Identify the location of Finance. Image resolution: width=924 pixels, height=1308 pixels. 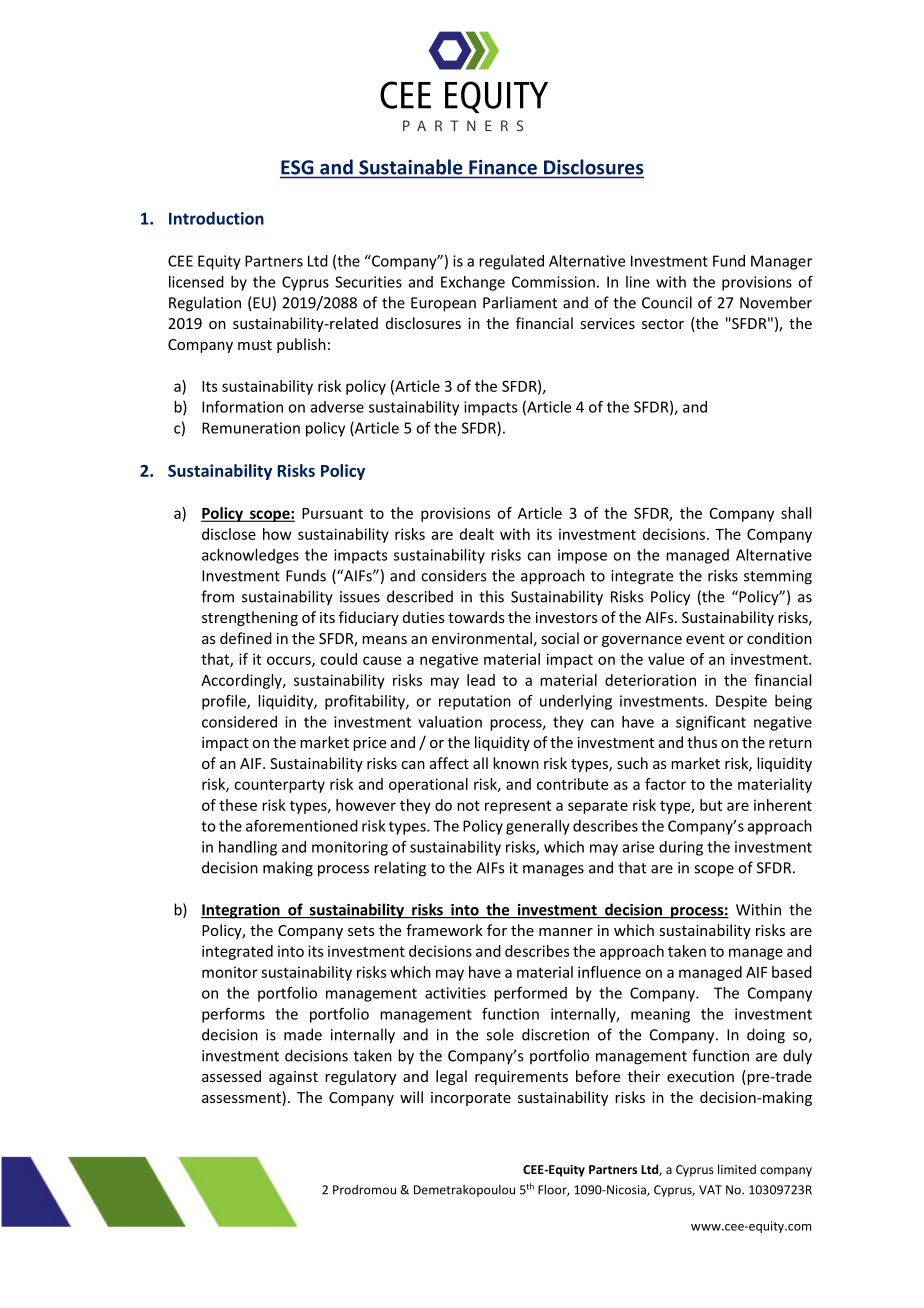
(503, 167).
